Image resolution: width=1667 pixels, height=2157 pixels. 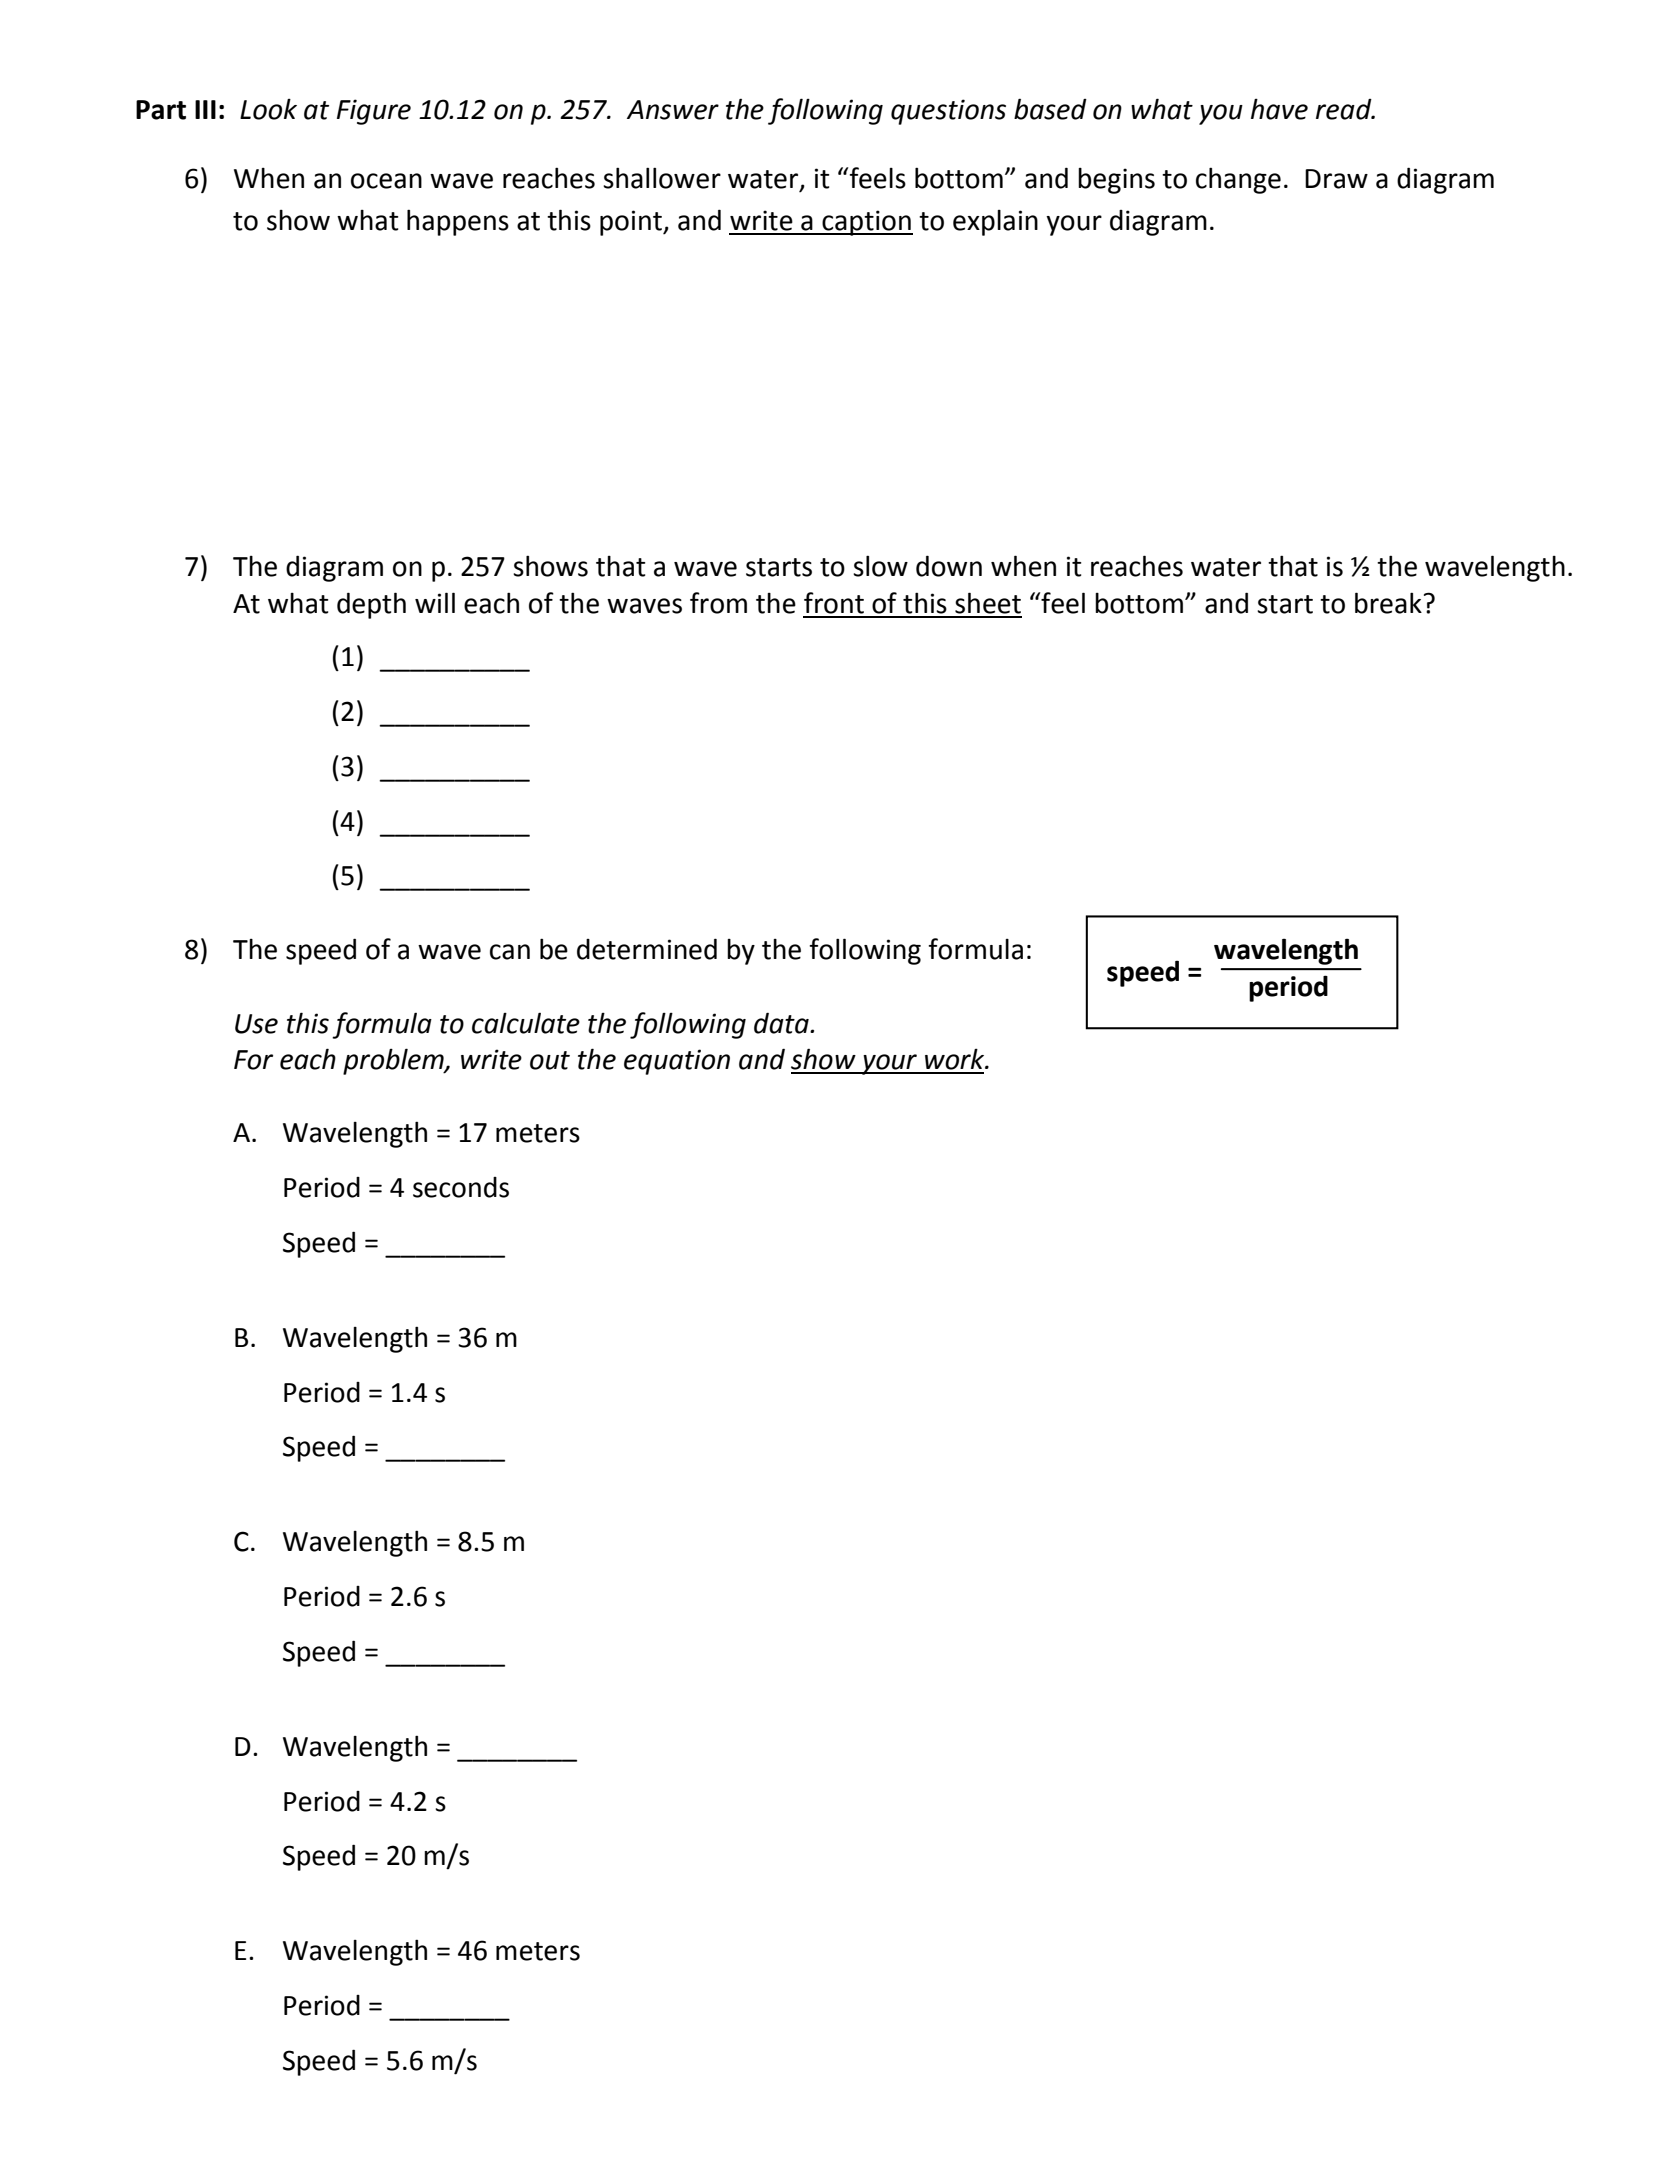 I want to click on data, so click(x=782, y=1023).
